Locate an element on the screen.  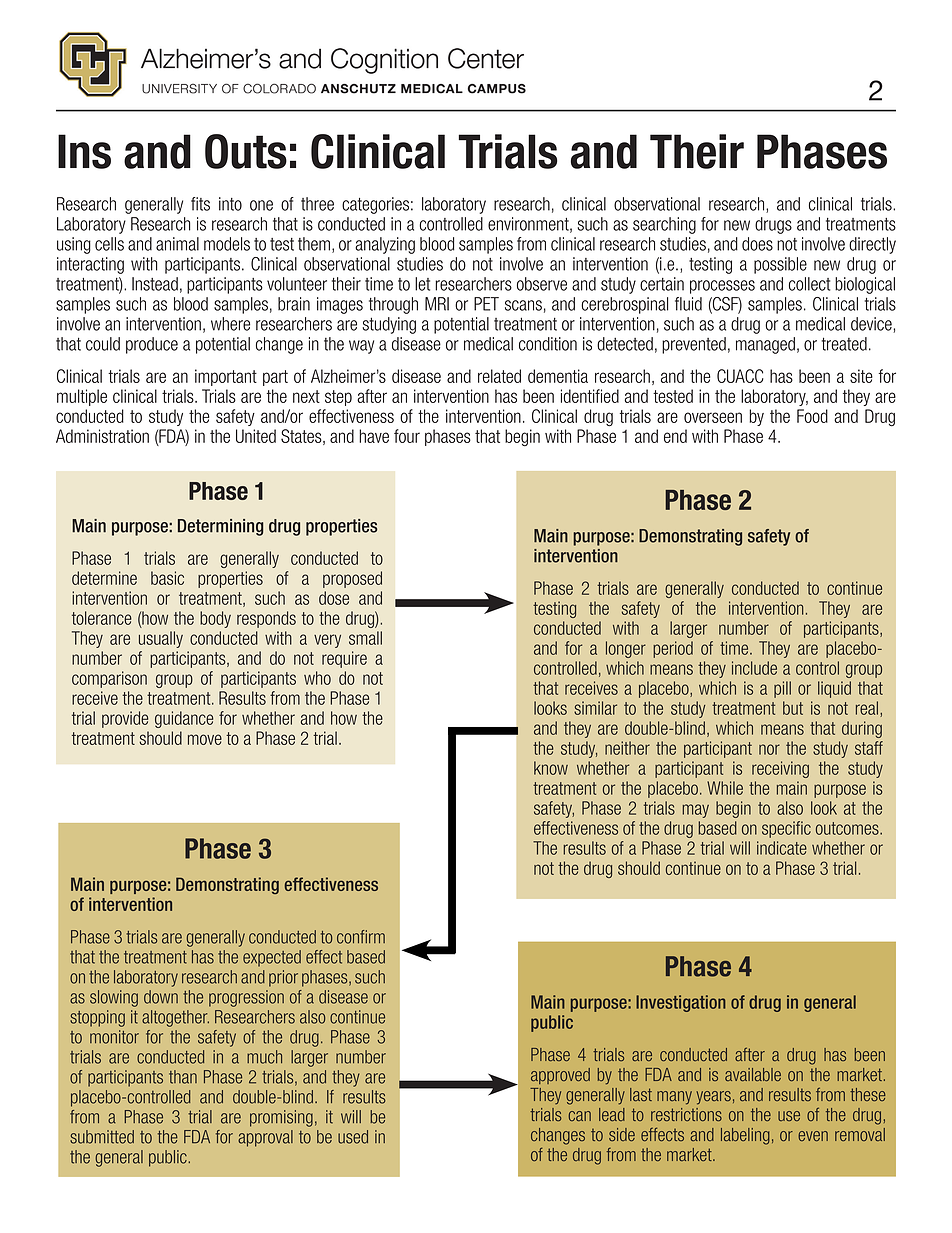
analyzing is located at coordinates (385, 245).
